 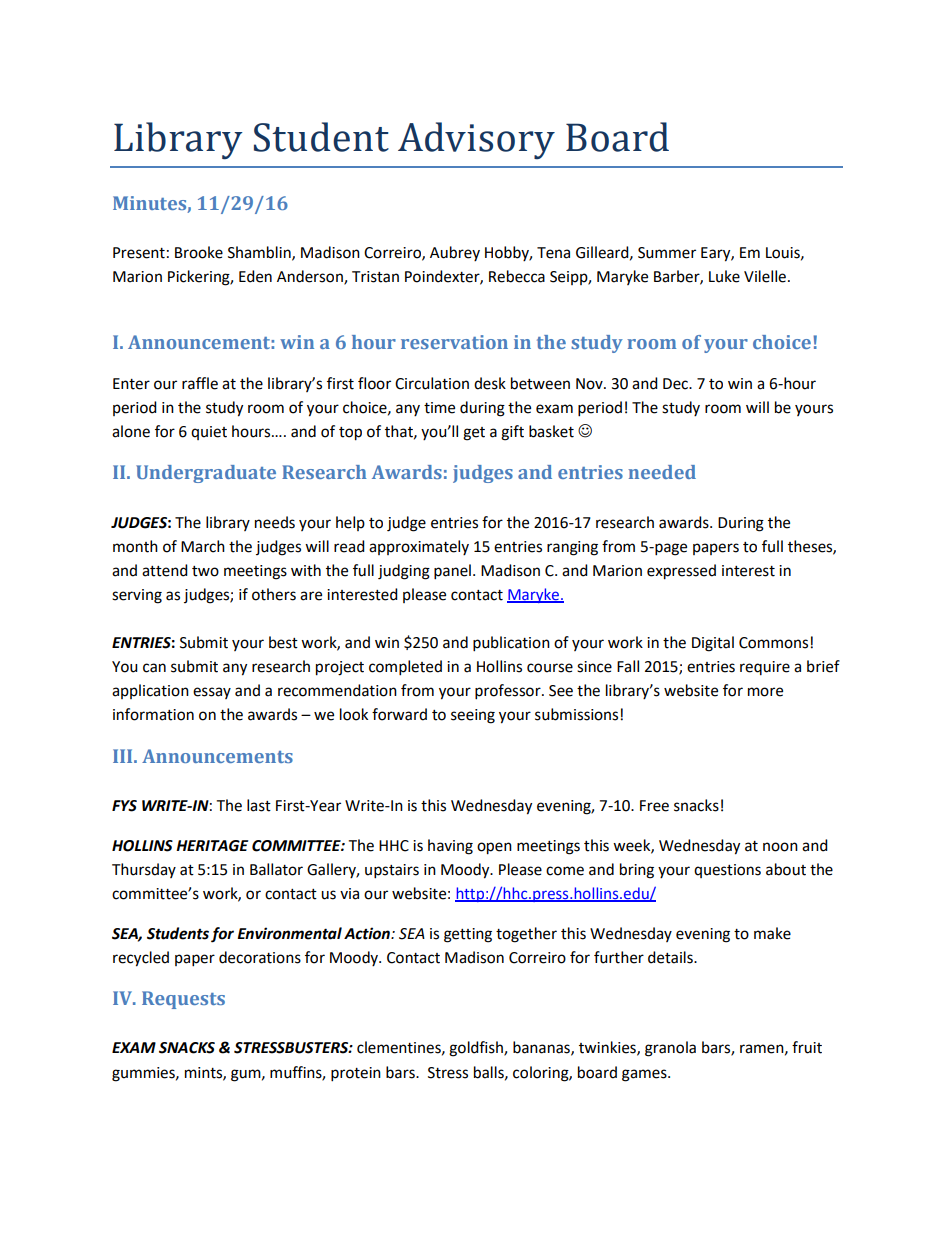 I want to click on panel, so click(x=452, y=572).
